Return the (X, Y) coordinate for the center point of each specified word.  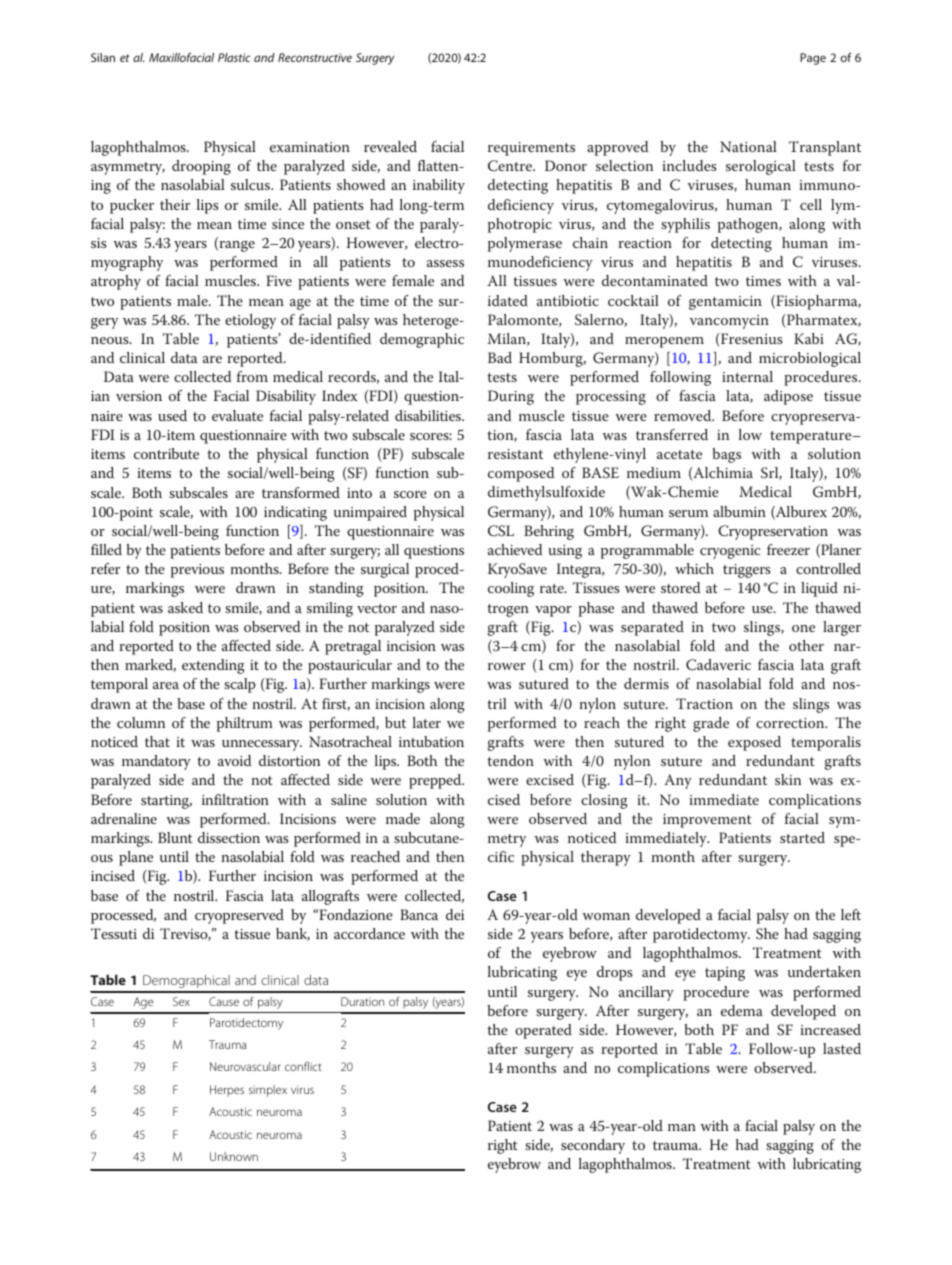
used (172, 415)
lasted (842, 1048)
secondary (593, 1146)
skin (788, 779)
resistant (515, 454)
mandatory (156, 762)
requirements (531, 149)
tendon (510, 760)
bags (726, 455)
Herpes (227, 1091)
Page (813, 59)
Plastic (234, 57)
